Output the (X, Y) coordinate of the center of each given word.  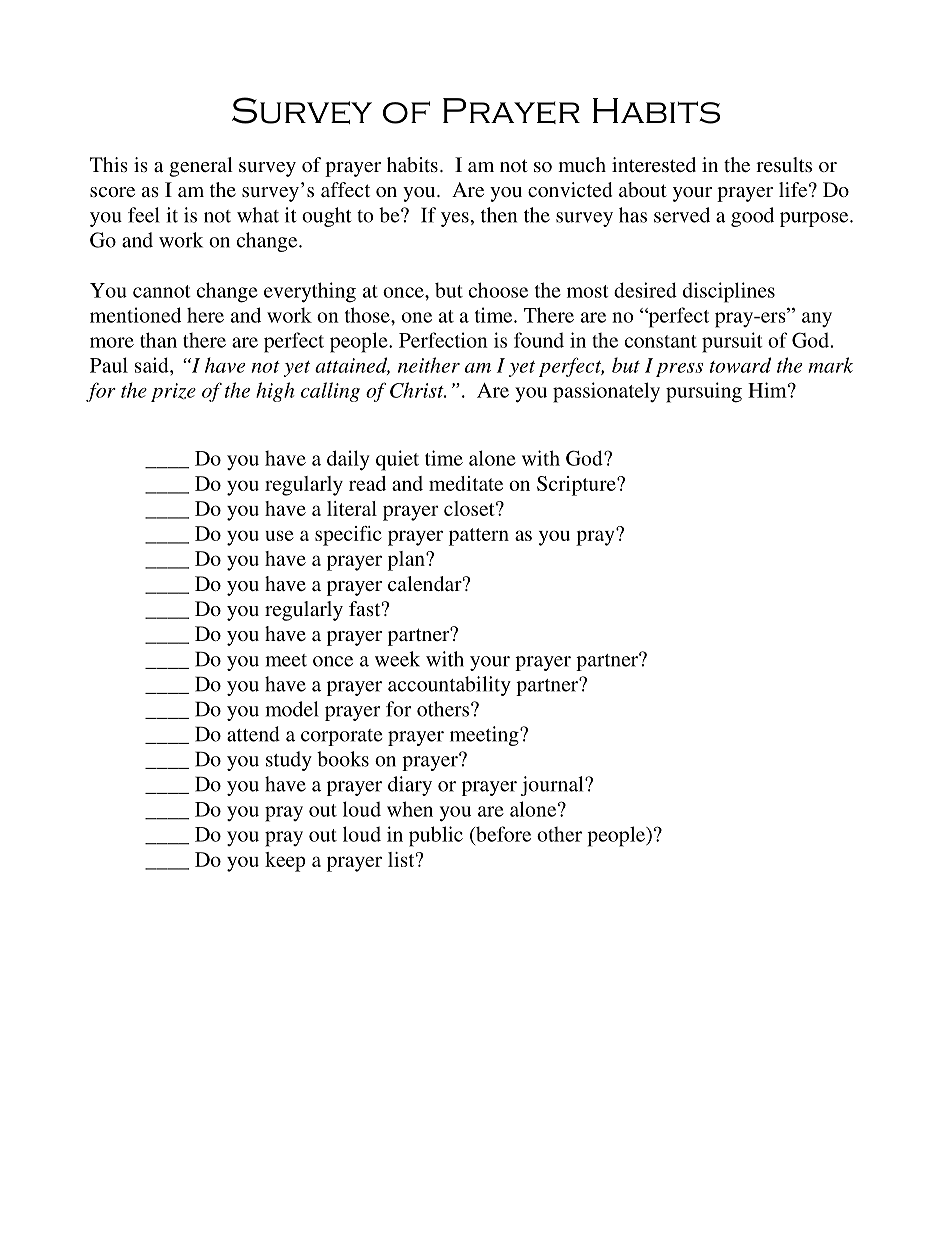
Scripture (577, 486)
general (201, 167)
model (292, 709)
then (499, 215)
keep (285, 862)
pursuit (732, 342)
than (158, 340)
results (784, 164)
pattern (479, 537)
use (279, 535)
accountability (449, 686)
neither (429, 365)
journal (553, 786)
